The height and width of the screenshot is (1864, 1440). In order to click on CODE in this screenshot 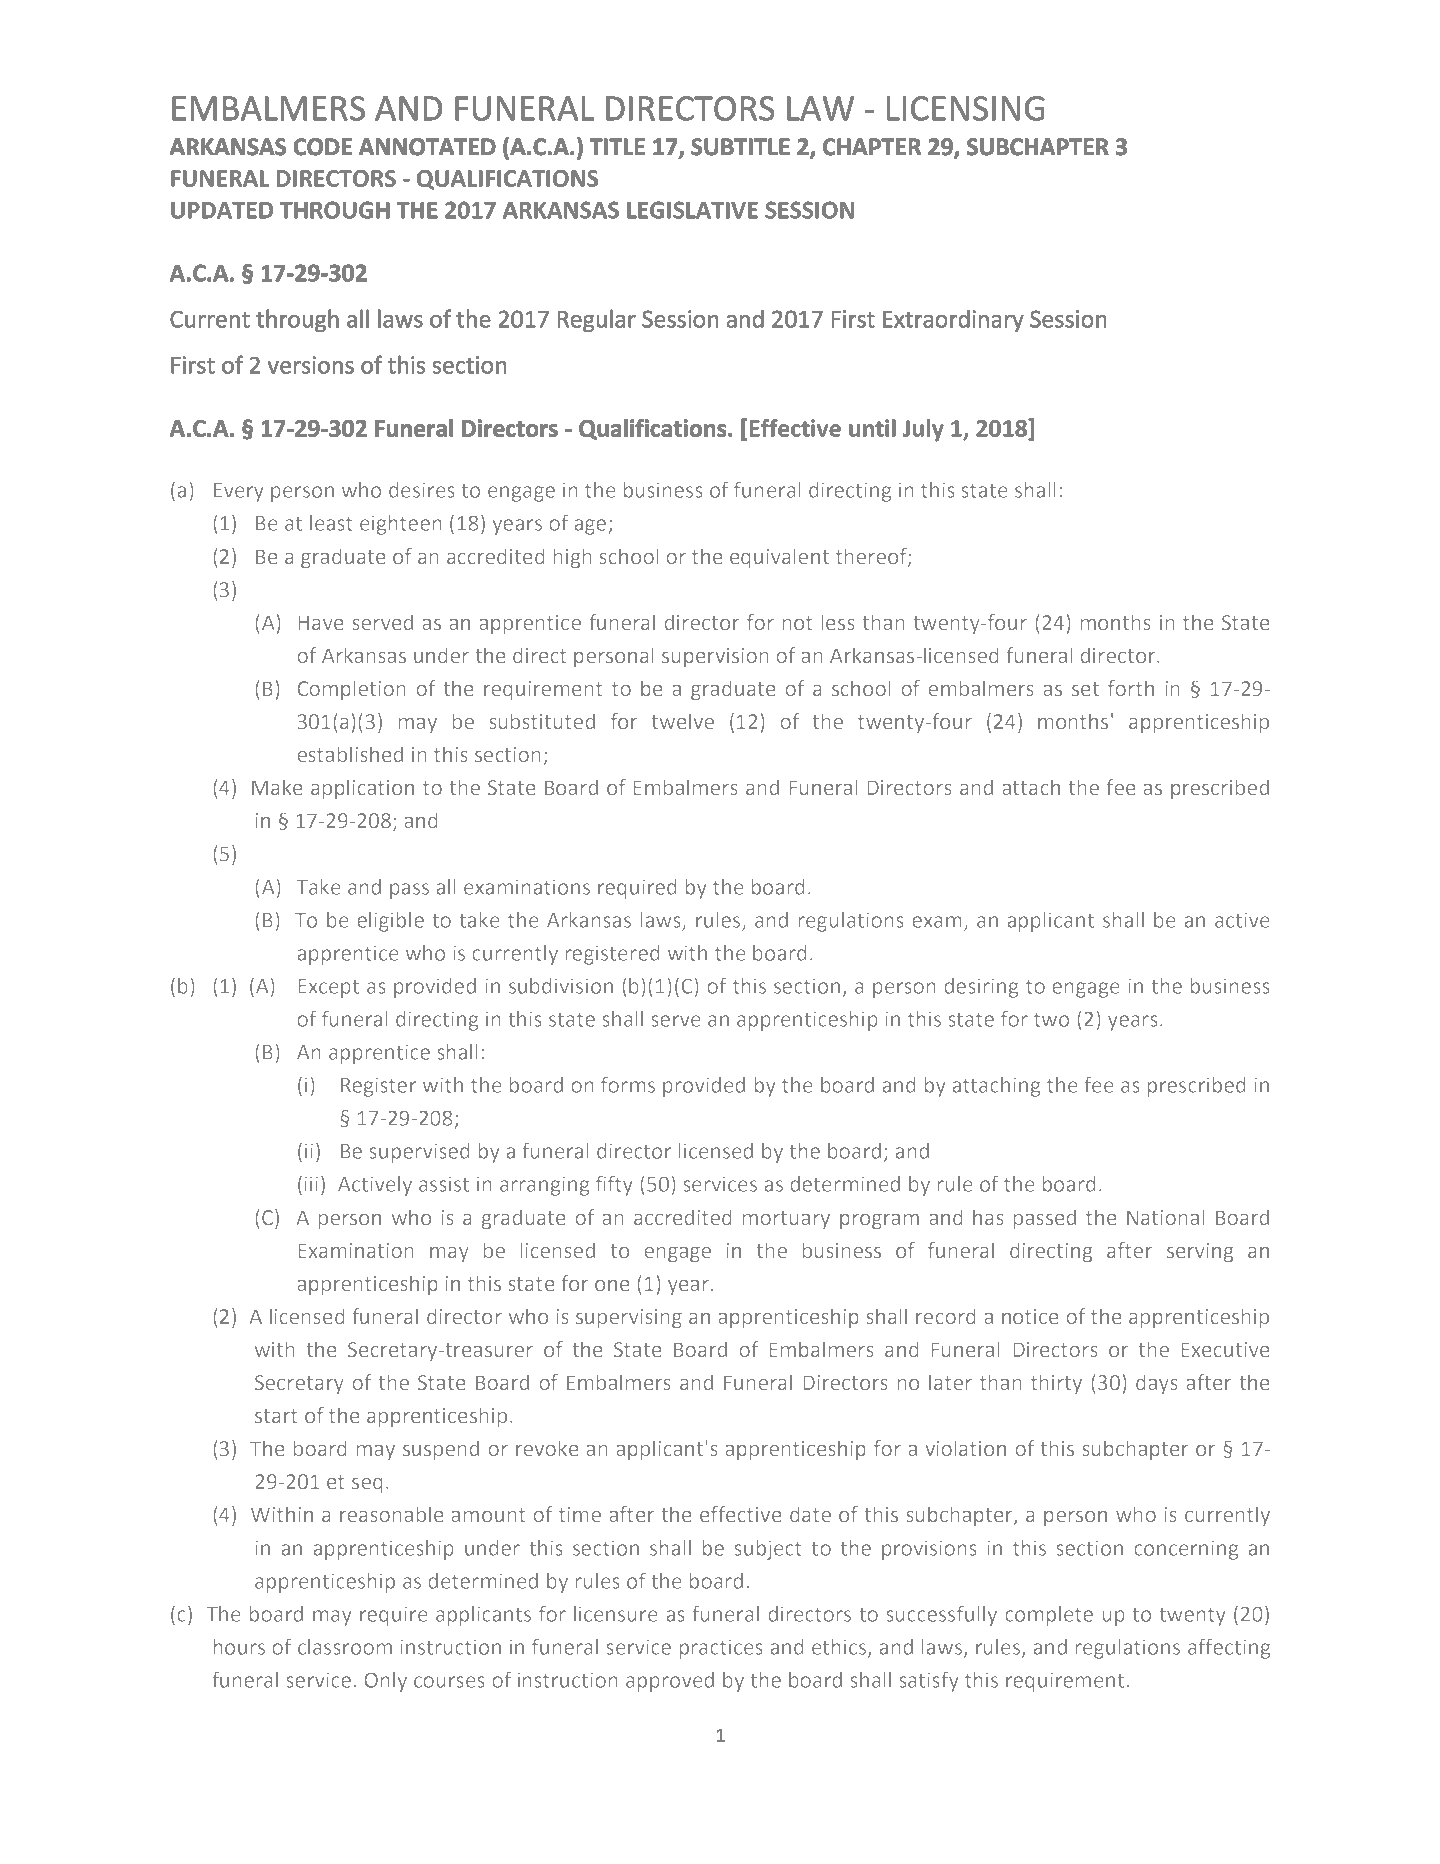, I will do `click(323, 147)`.
